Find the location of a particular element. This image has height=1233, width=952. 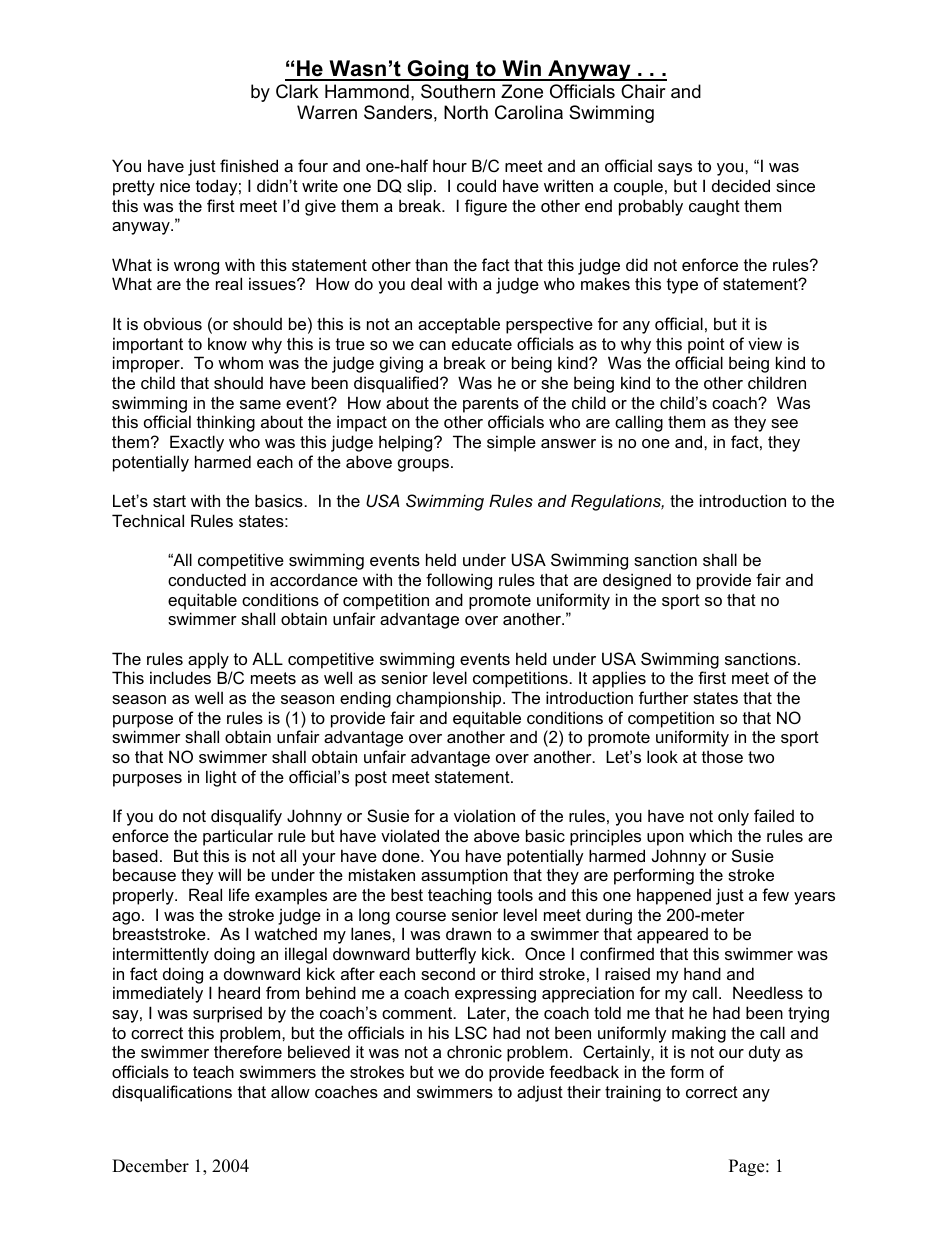

designed is located at coordinates (637, 581).
